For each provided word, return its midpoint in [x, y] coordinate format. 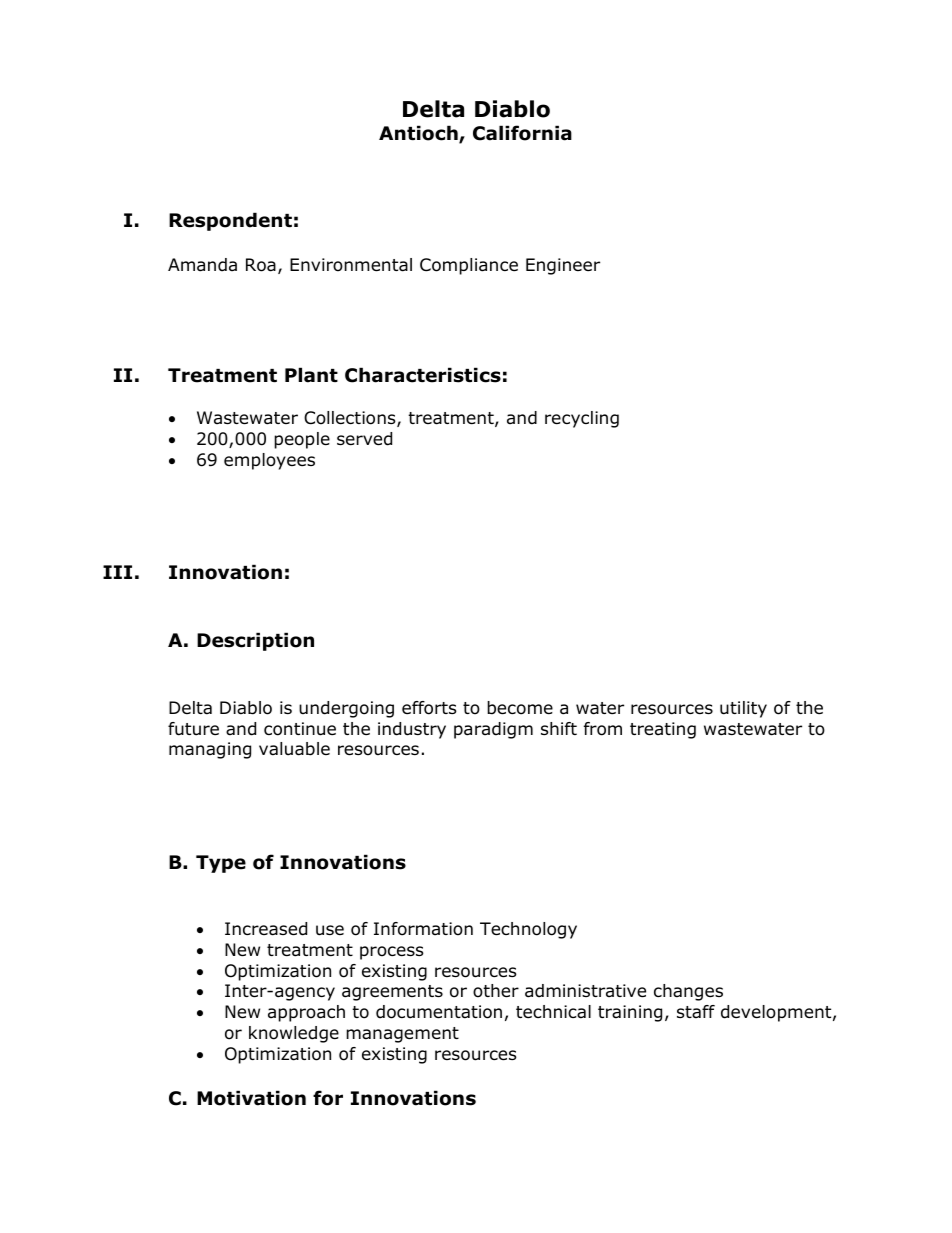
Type [221, 864]
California [522, 133]
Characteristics [423, 375]
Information [423, 929]
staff [696, 1012]
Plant [311, 375]
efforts [429, 708]
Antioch [419, 134]
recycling [582, 419]
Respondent [230, 221]
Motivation [251, 1098]
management [402, 1035]
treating [663, 730]
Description [255, 641]
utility [743, 709]
